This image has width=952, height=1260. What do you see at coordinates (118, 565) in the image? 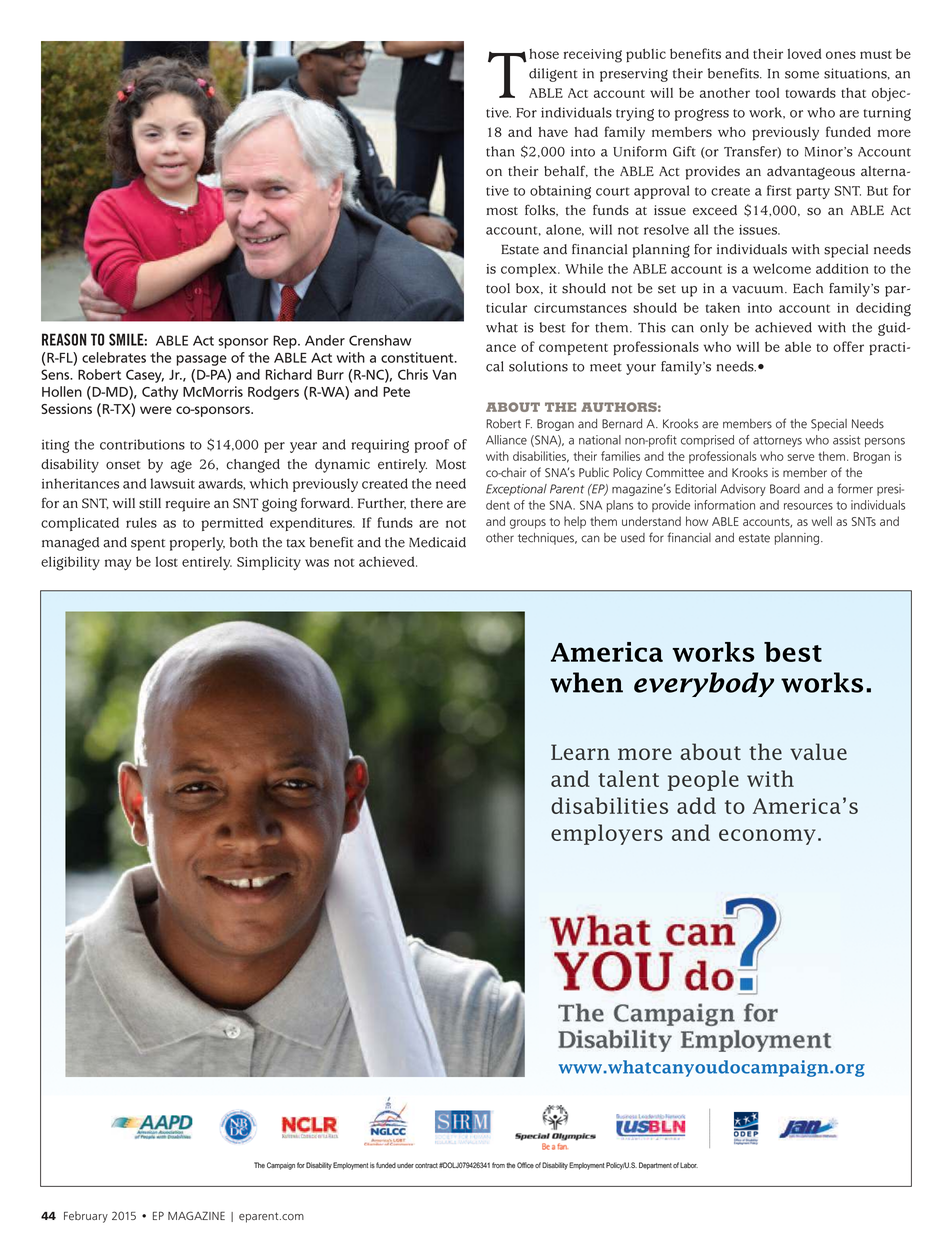
I see `may` at bounding box center [118, 565].
